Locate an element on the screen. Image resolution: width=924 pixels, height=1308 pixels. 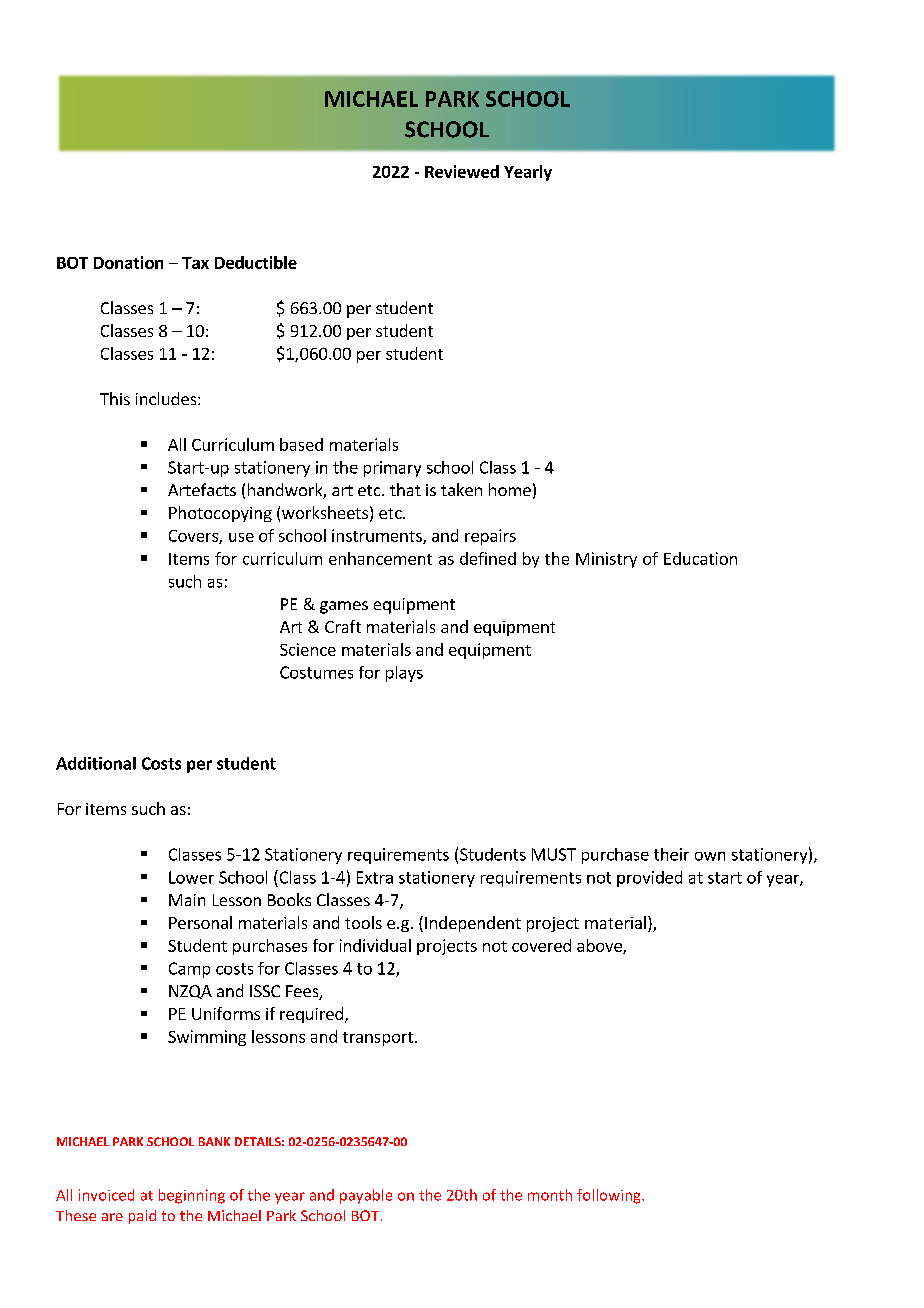
Donation is located at coordinates (128, 262).
